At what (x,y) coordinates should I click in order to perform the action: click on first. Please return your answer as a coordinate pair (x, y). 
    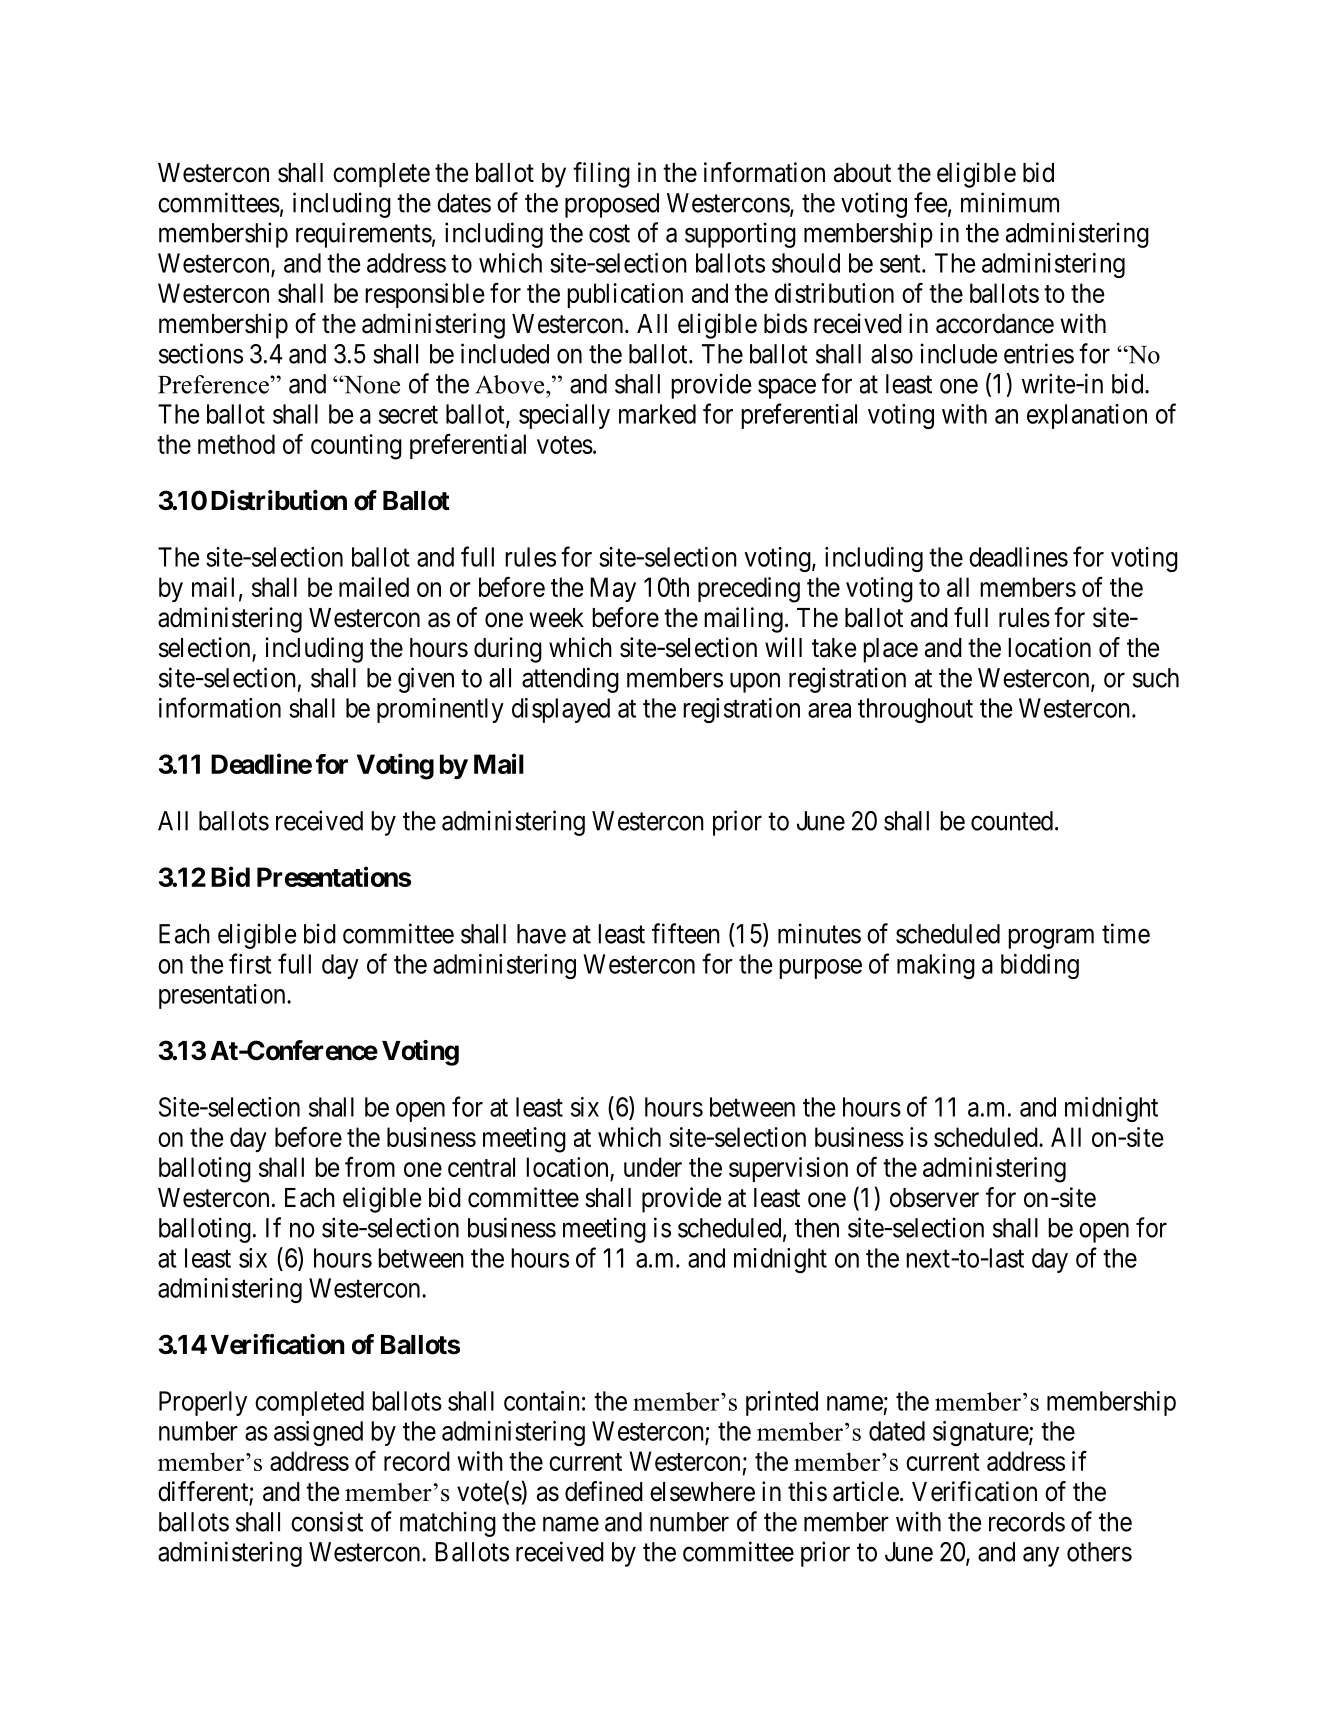
    Looking at the image, I should click on (250, 963).
